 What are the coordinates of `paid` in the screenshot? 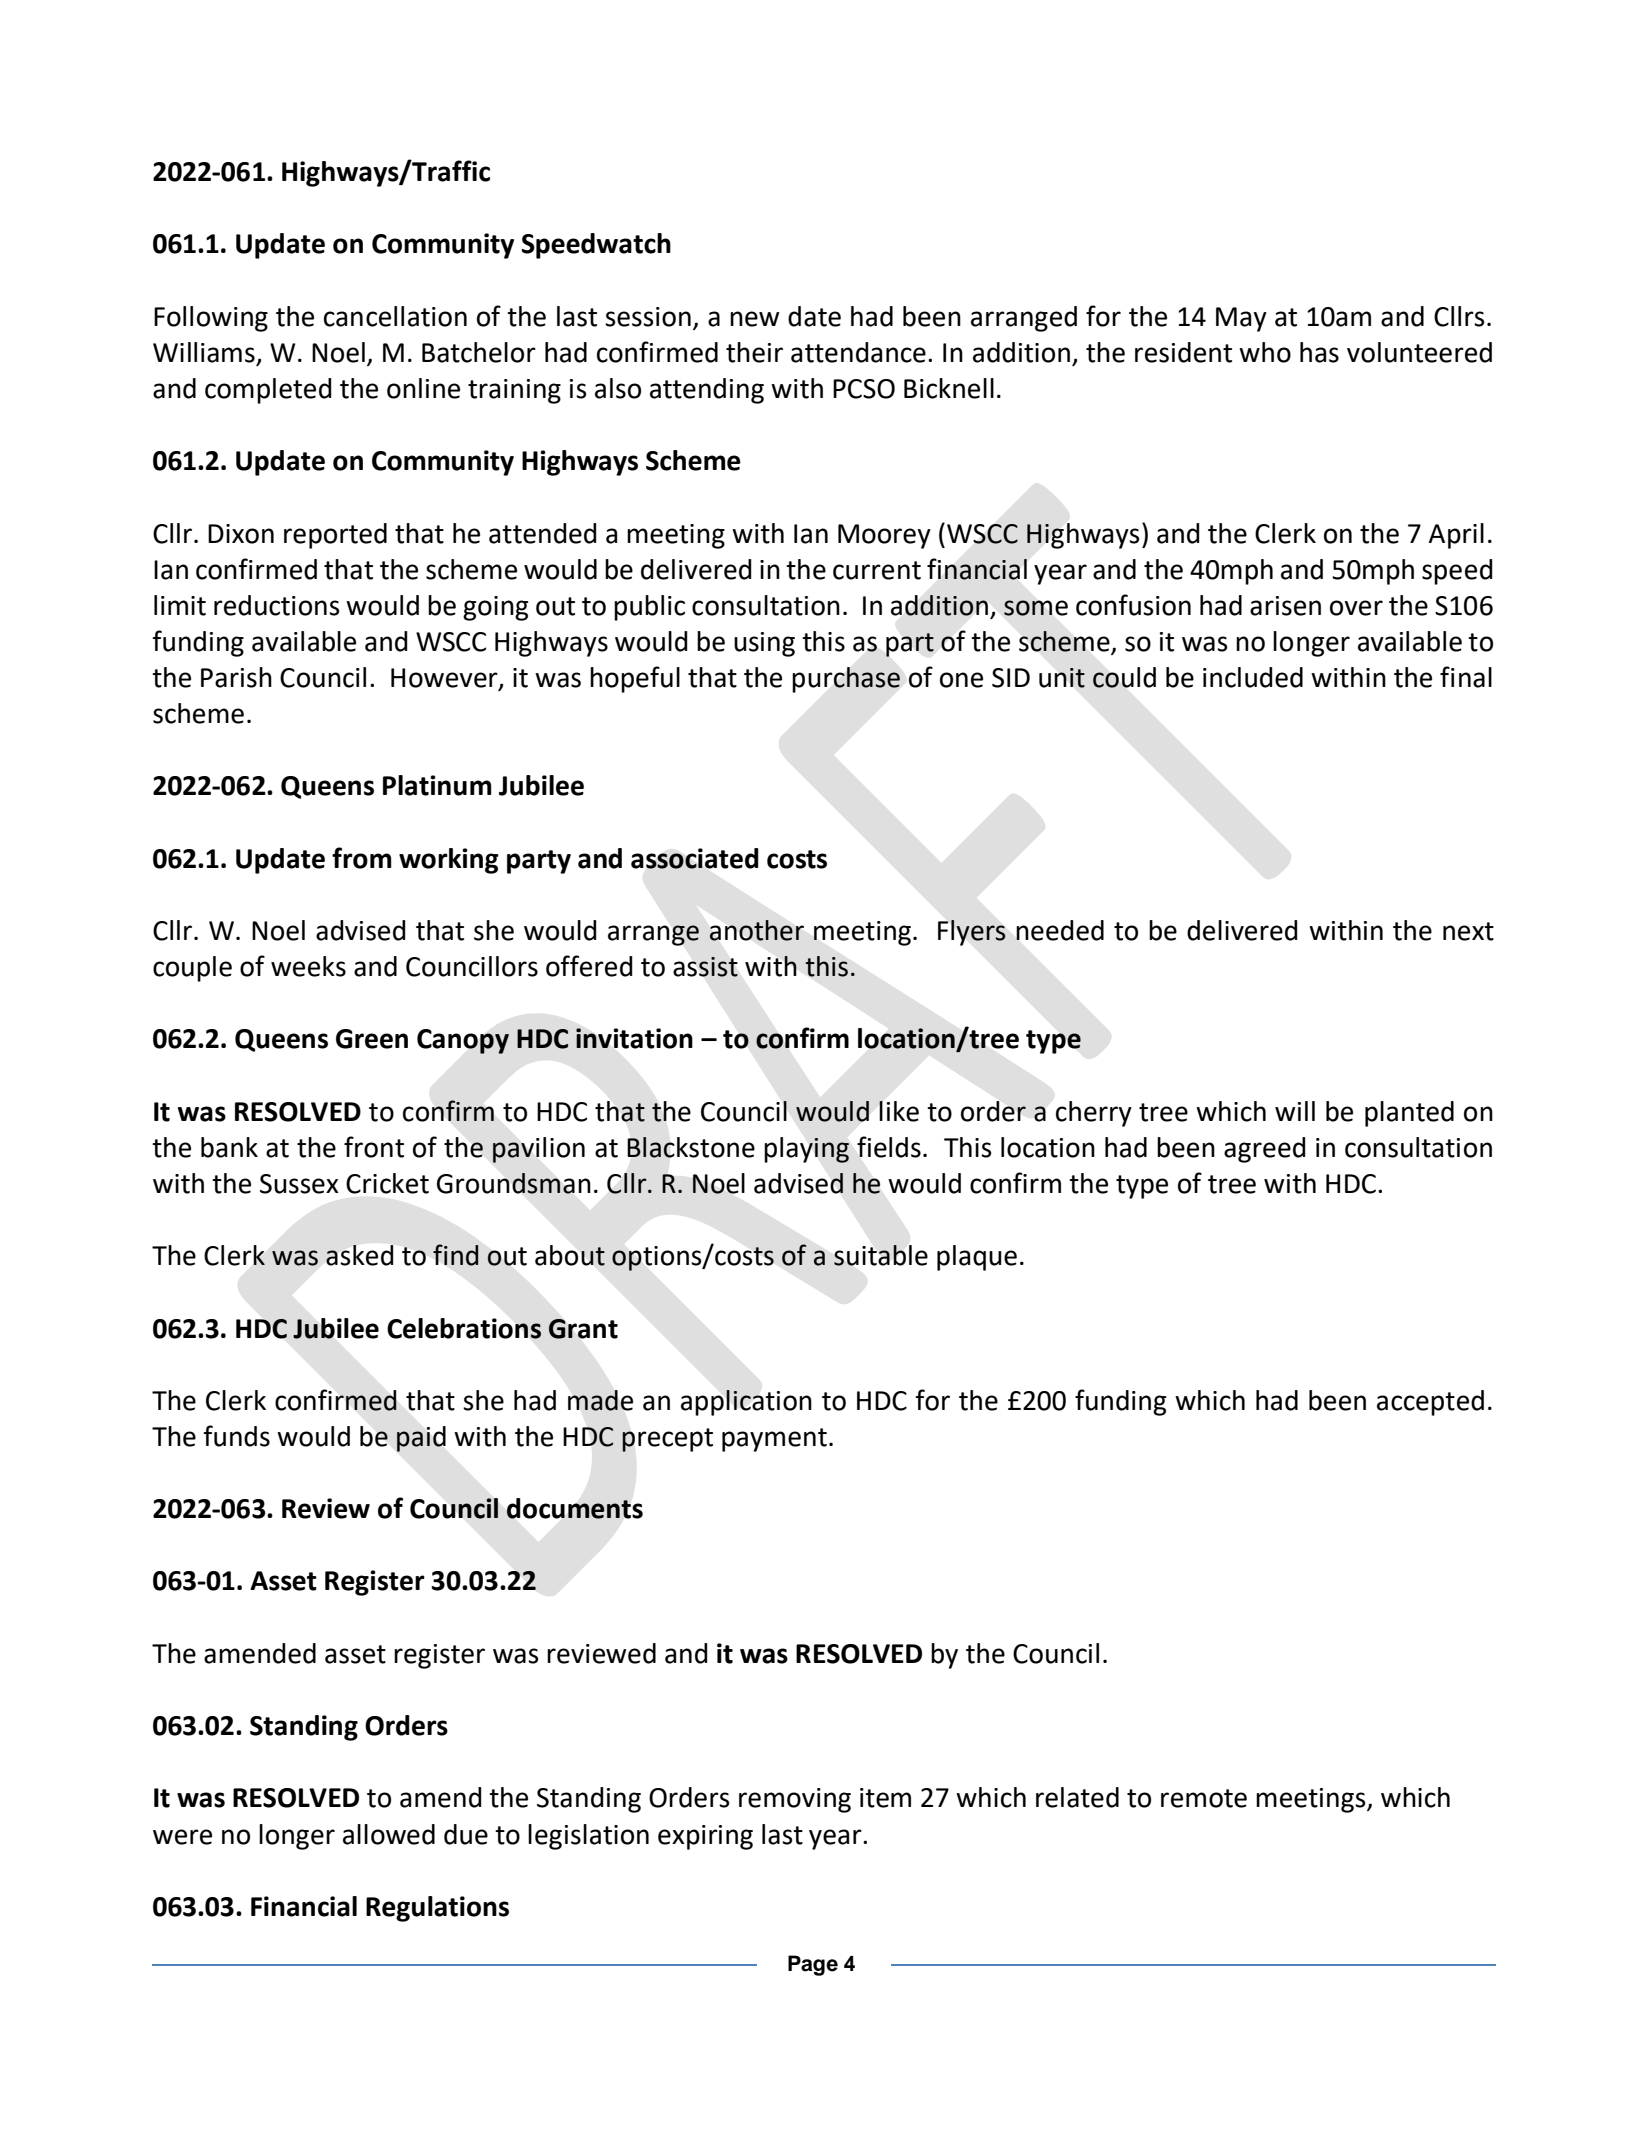 It's located at (421, 1439).
